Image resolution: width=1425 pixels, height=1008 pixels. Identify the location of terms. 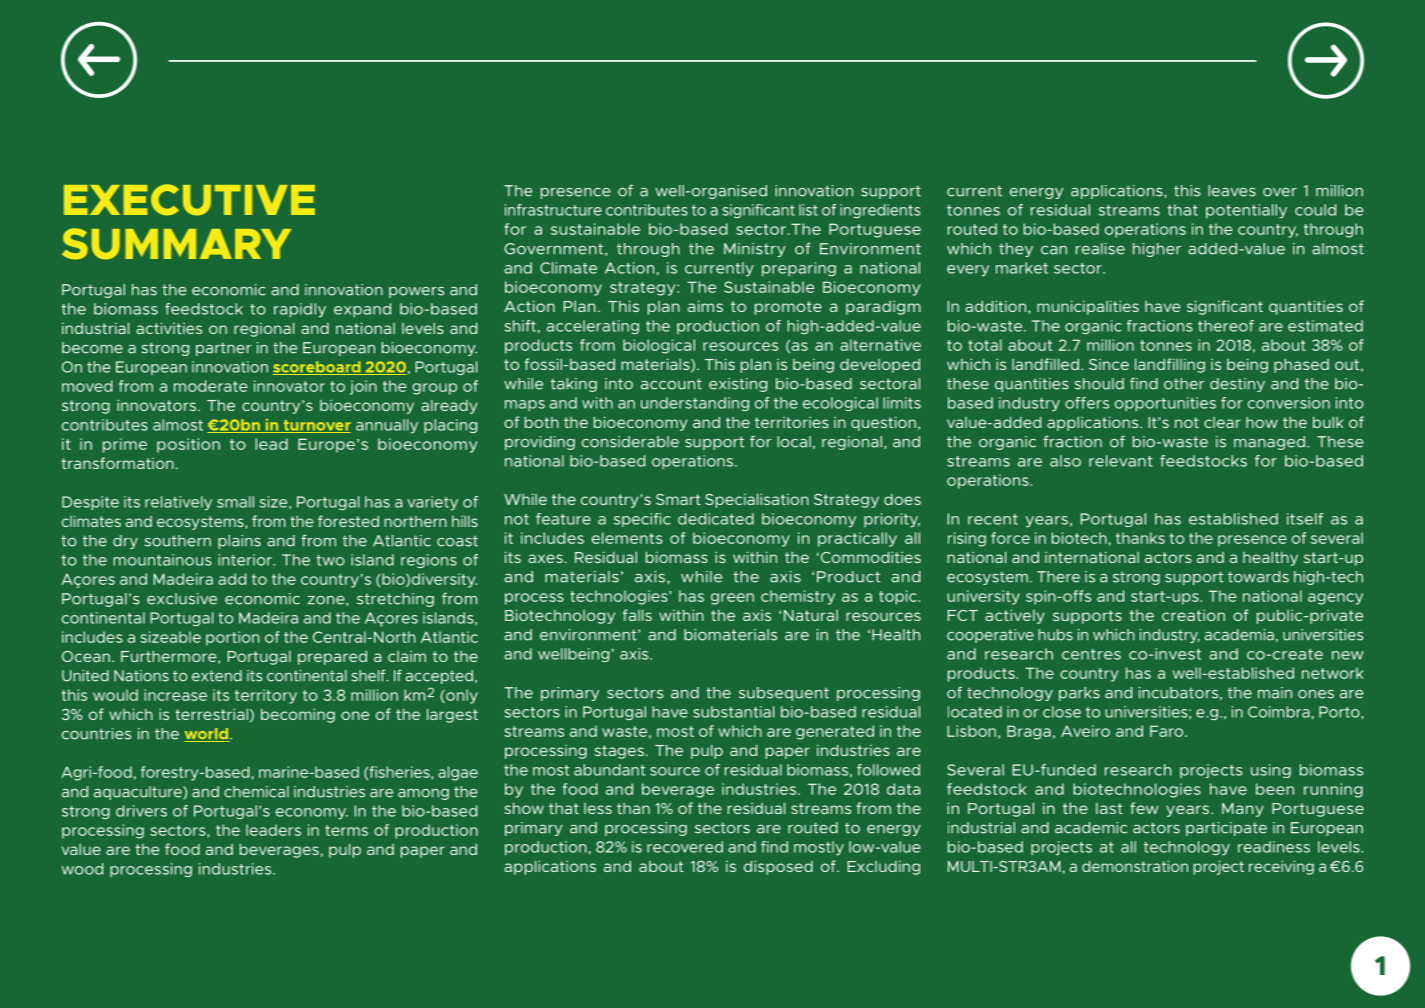
(346, 830).
